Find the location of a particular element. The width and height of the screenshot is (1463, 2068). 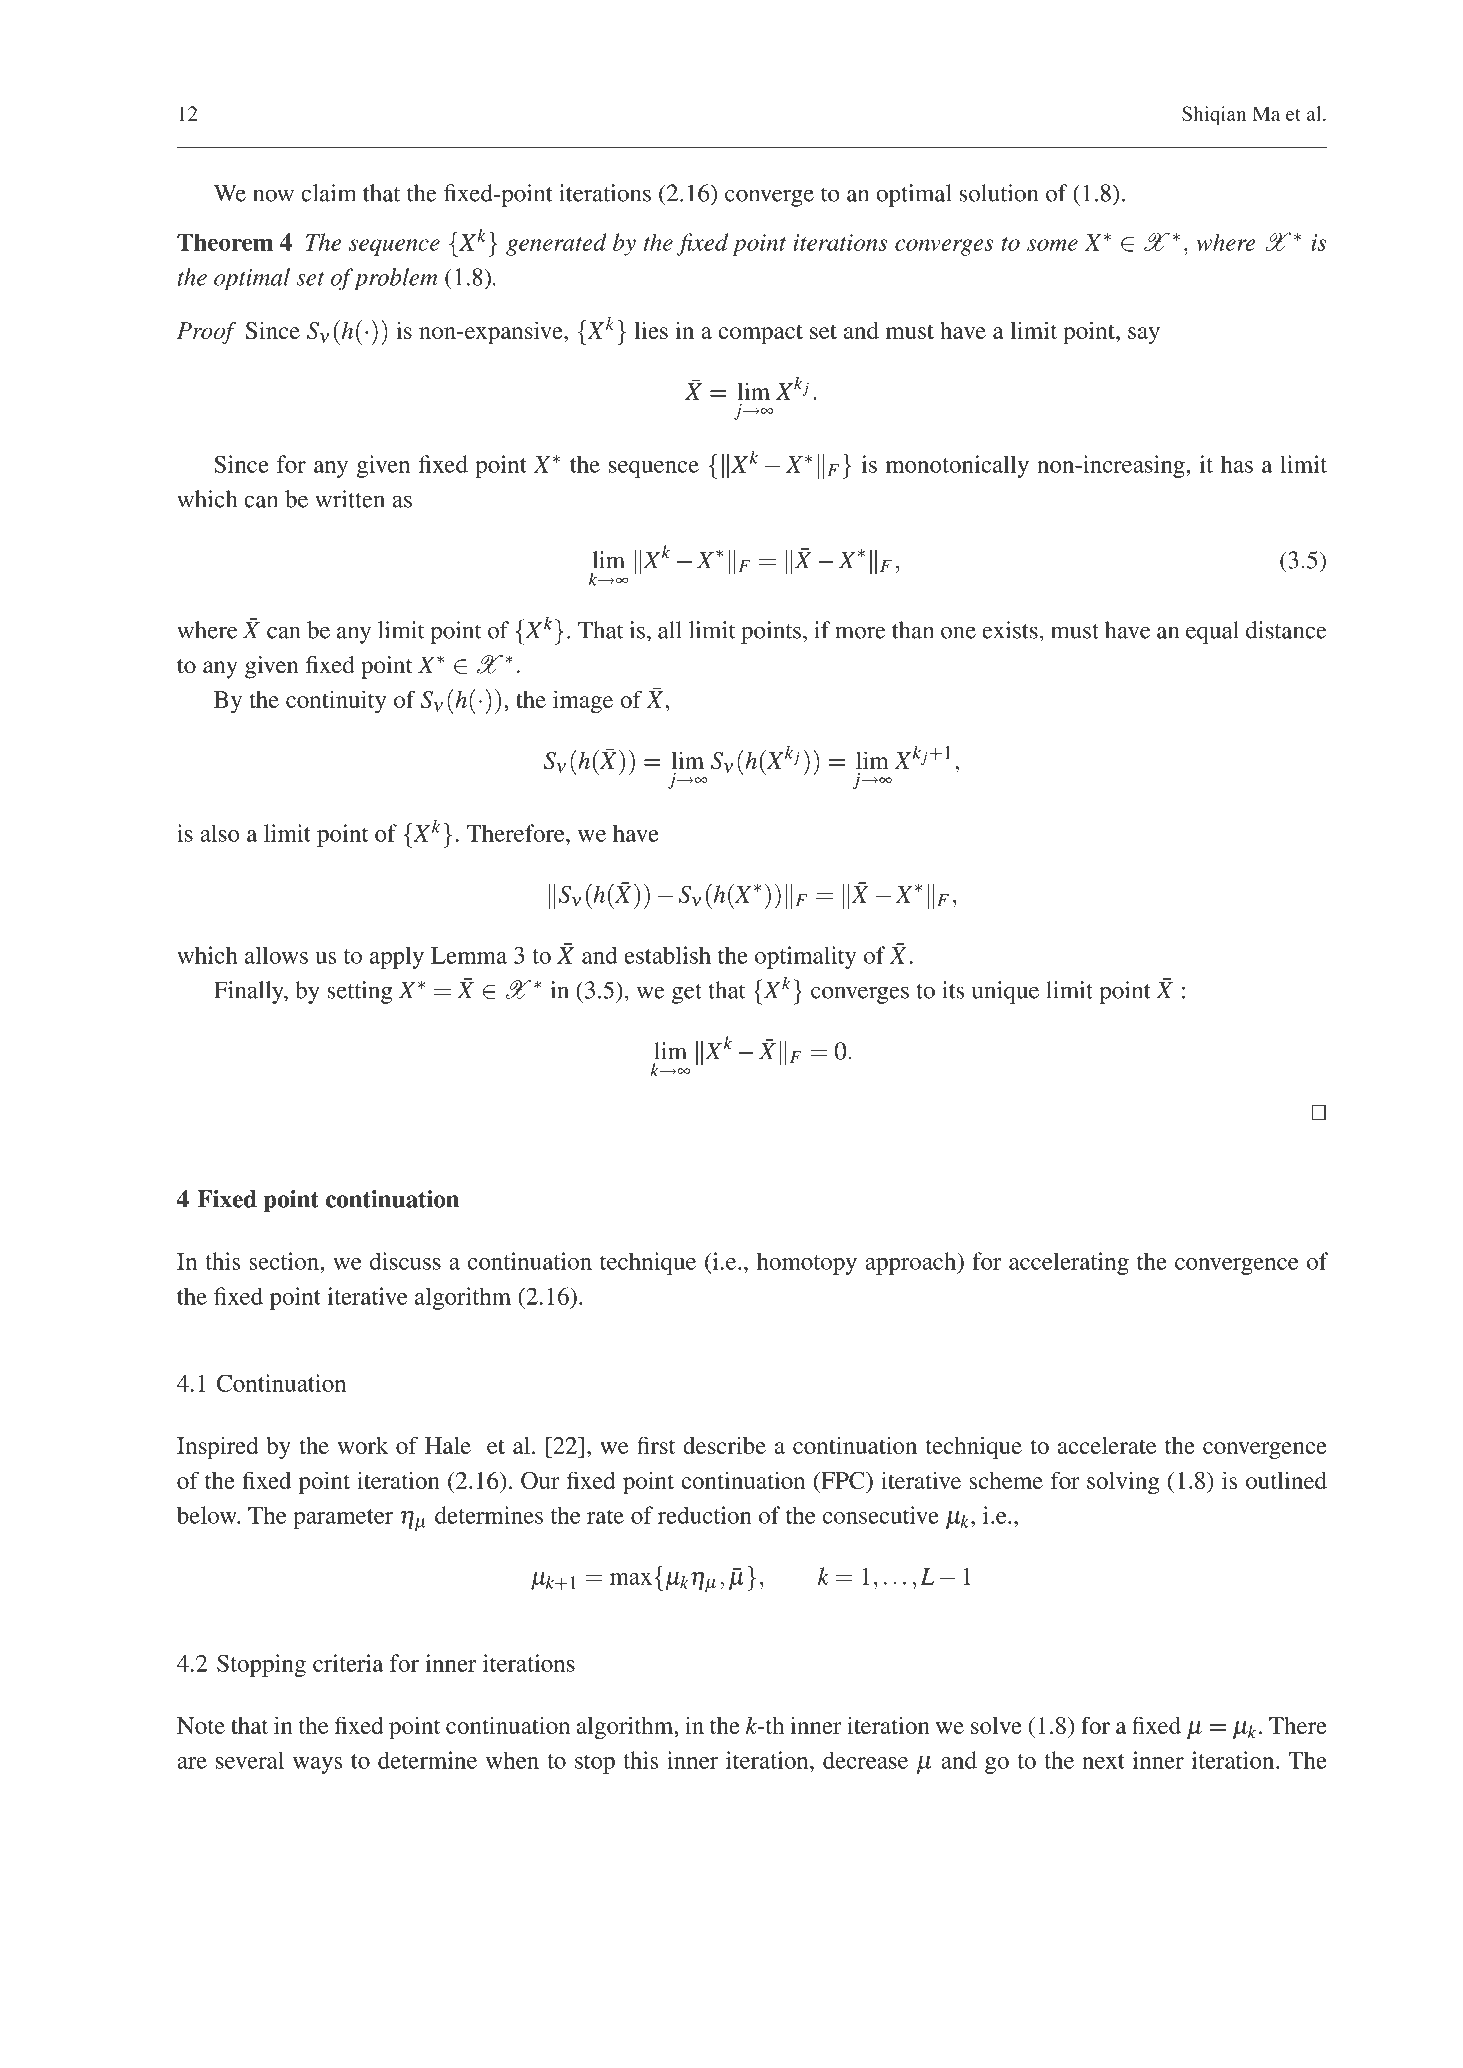

decrease is located at coordinates (865, 1760).
